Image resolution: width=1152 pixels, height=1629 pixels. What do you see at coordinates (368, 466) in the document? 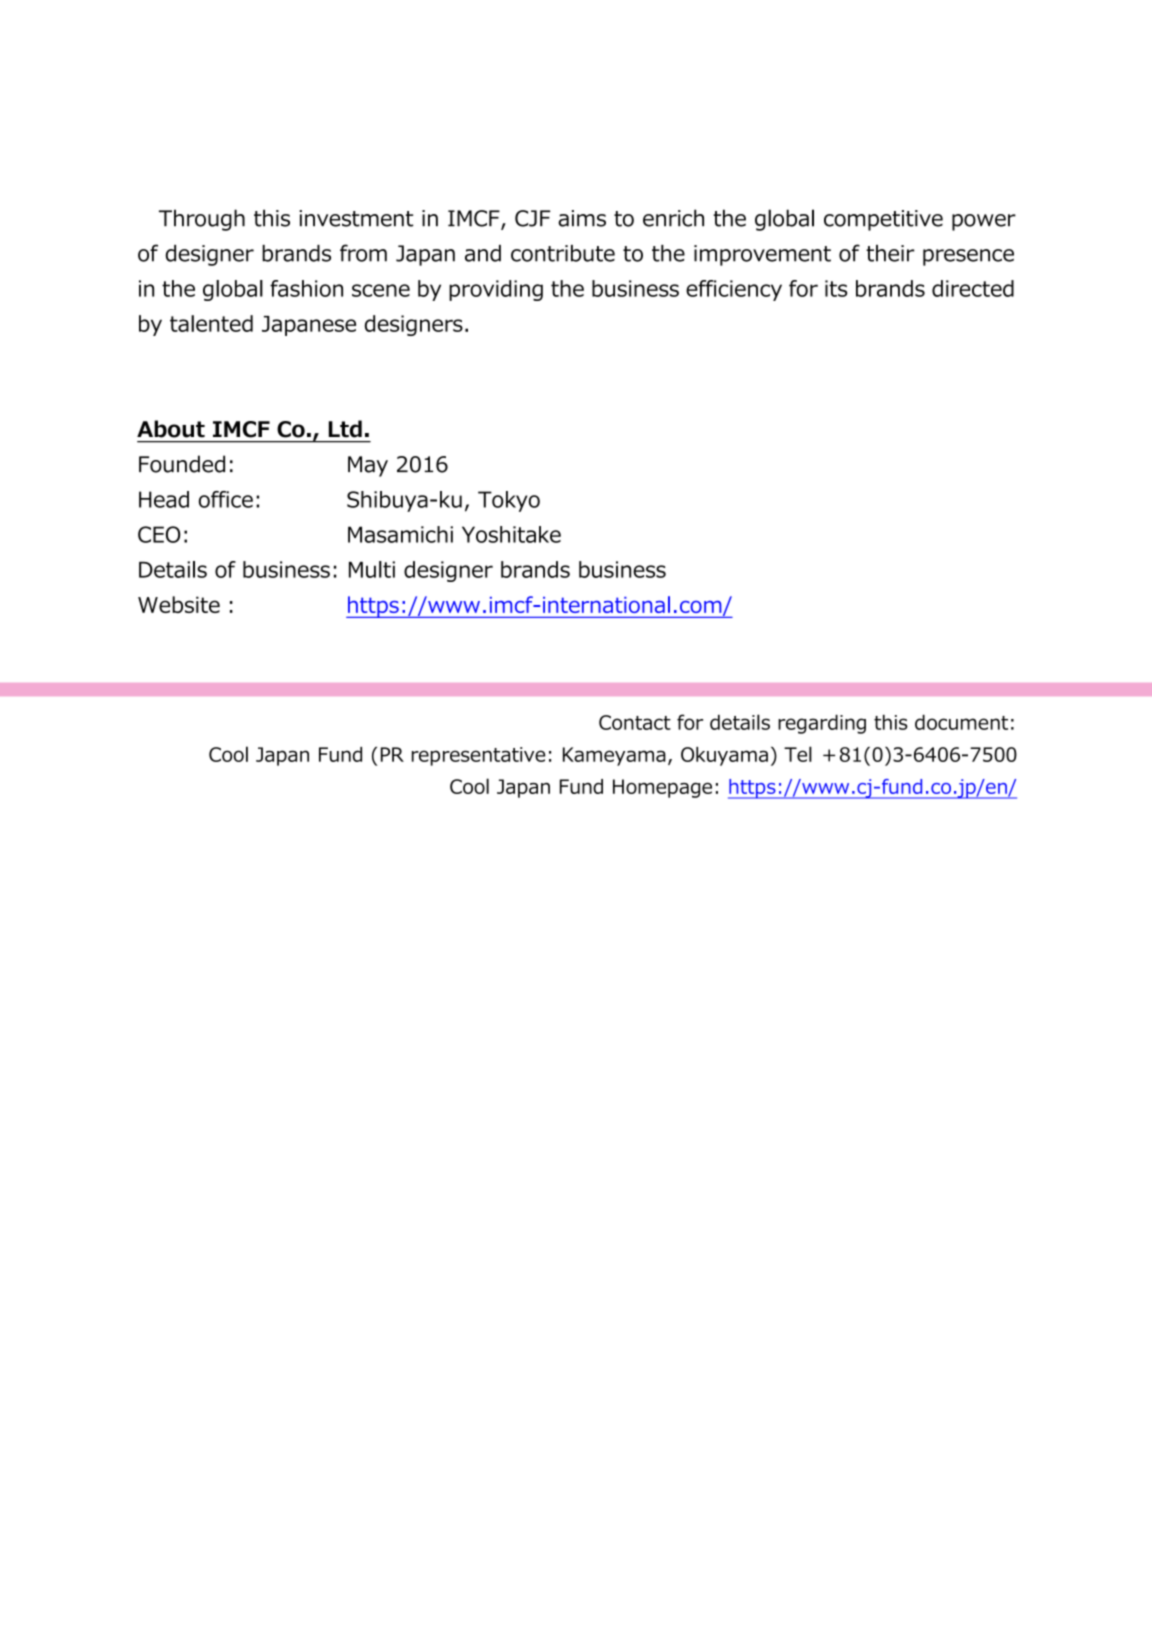
I see `May` at bounding box center [368, 466].
